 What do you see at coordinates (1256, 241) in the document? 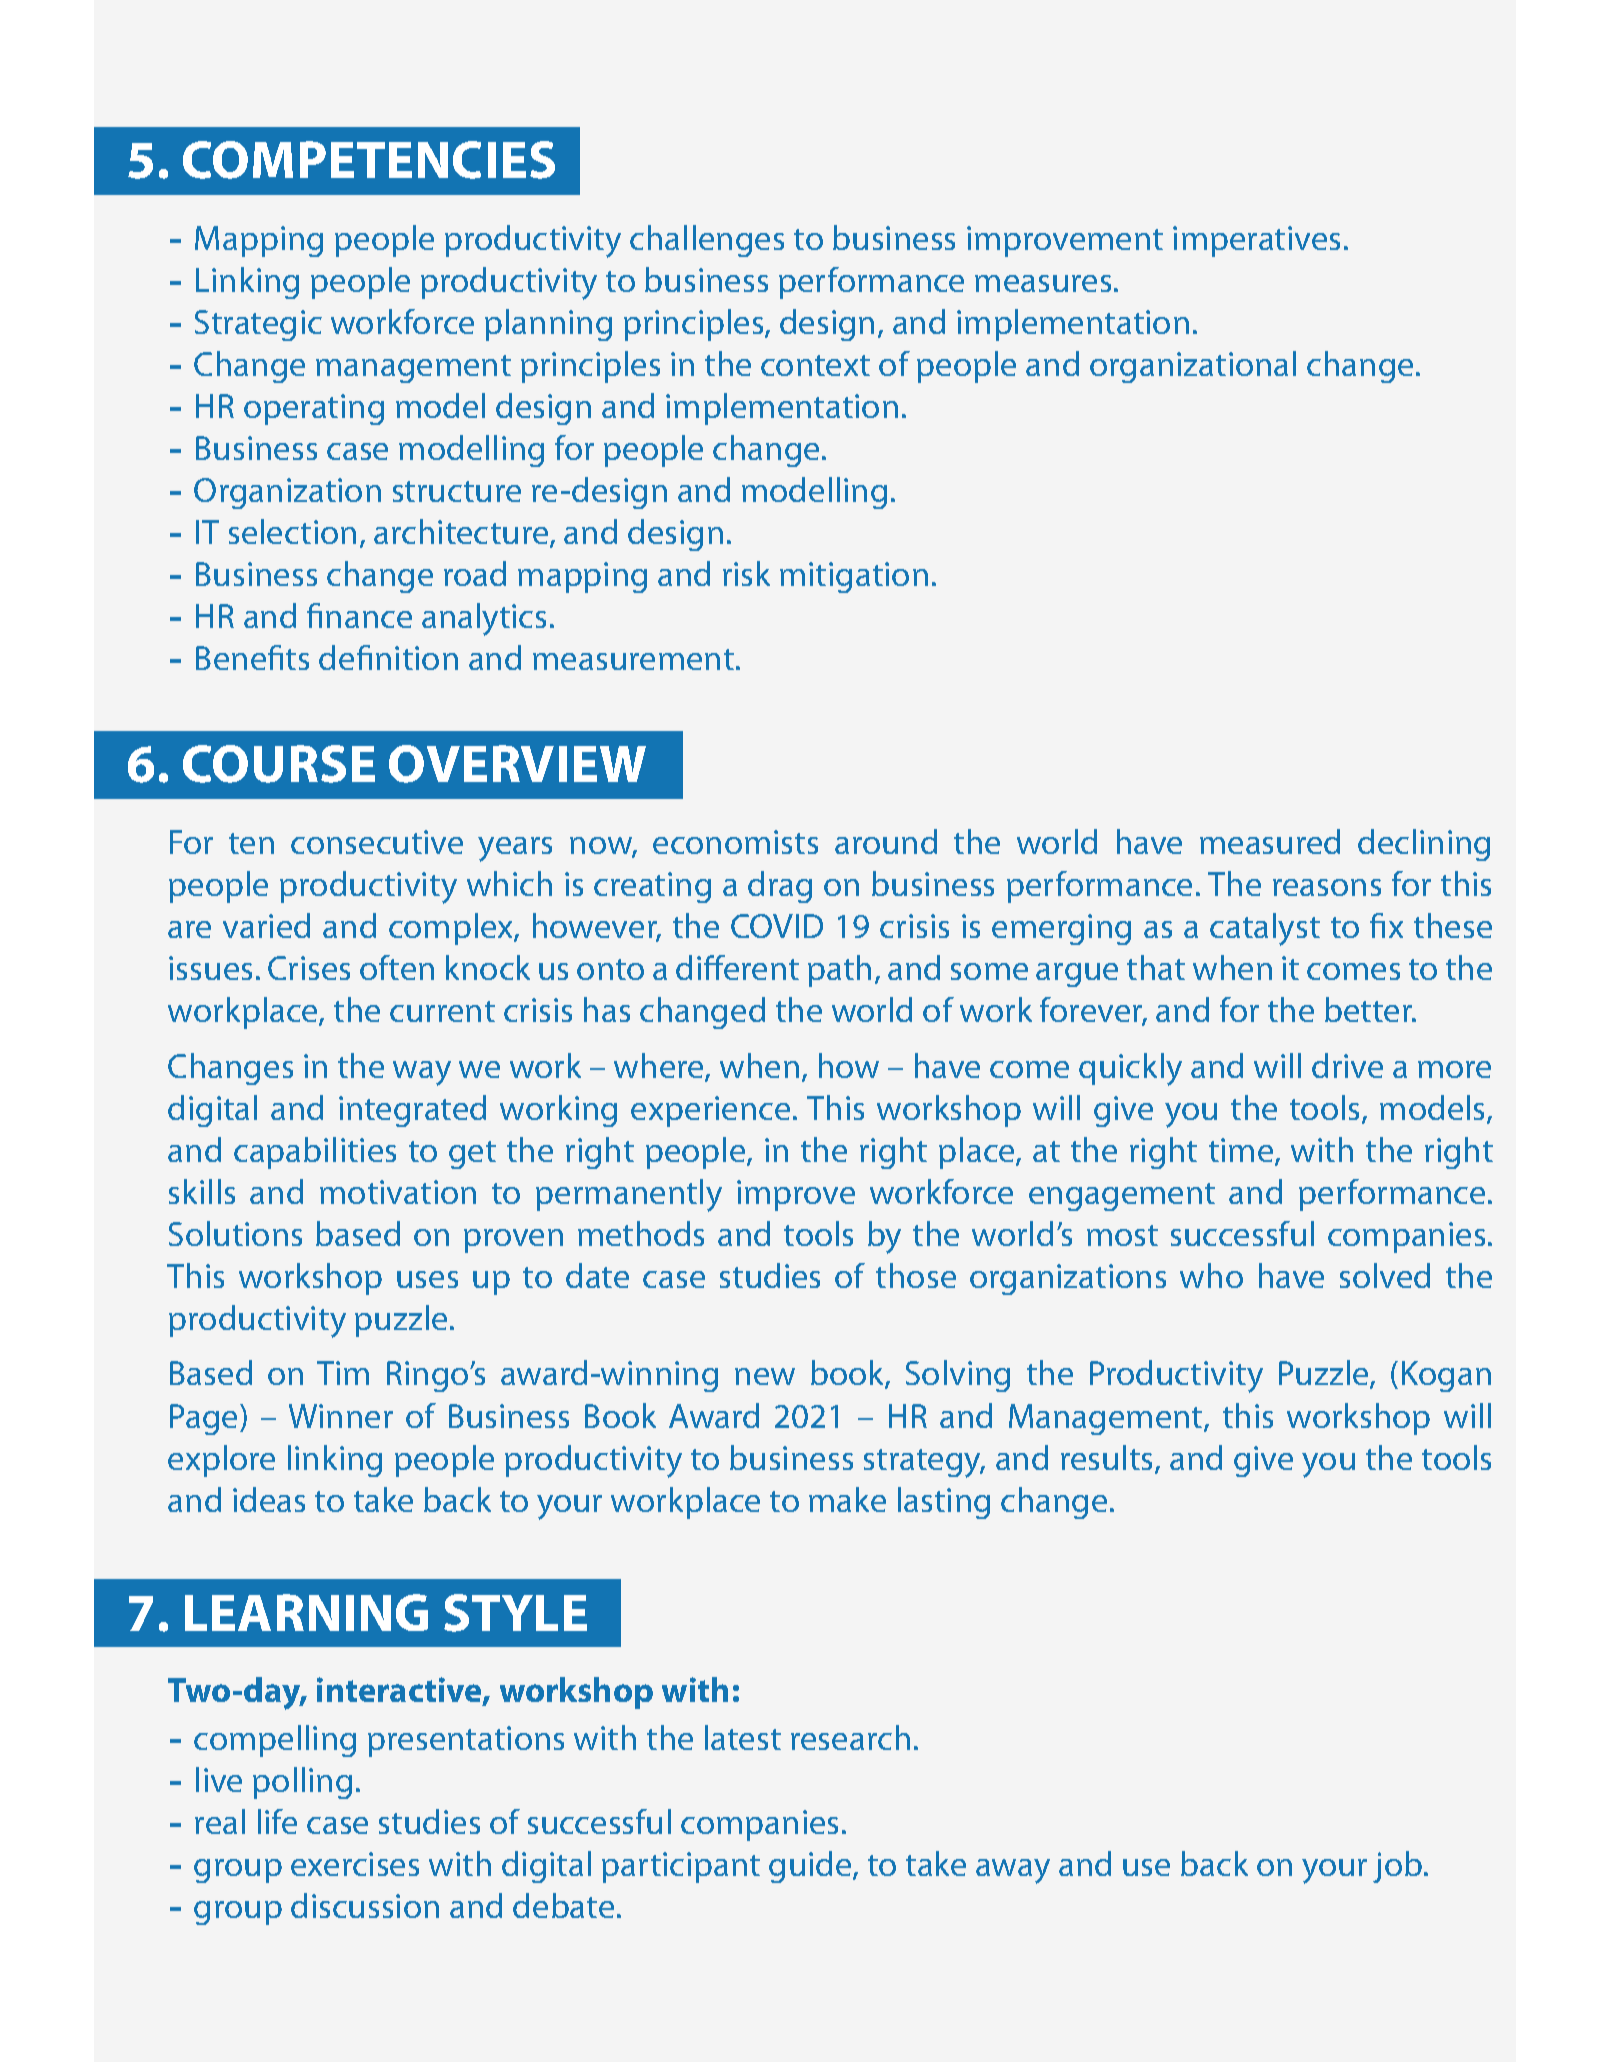
I see `imperatives` at bounding box center [1256, 241].
